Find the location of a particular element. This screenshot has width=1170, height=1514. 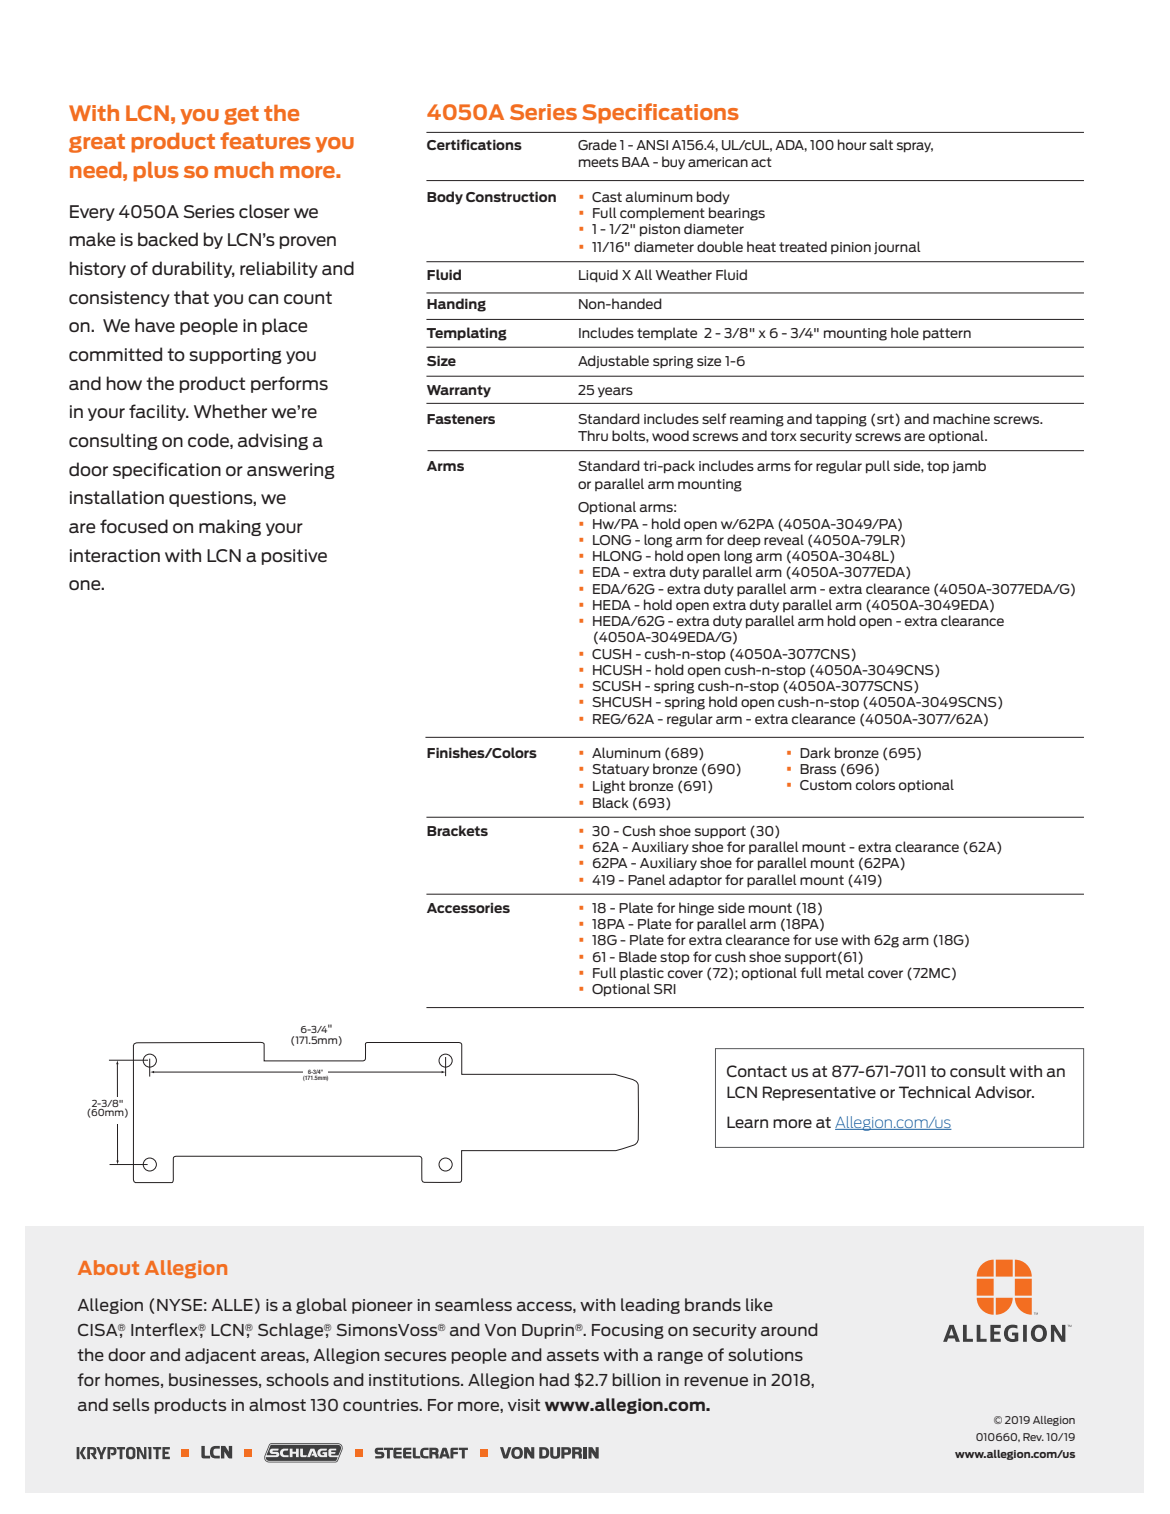

Custom is located at coordinates (826, 785).
